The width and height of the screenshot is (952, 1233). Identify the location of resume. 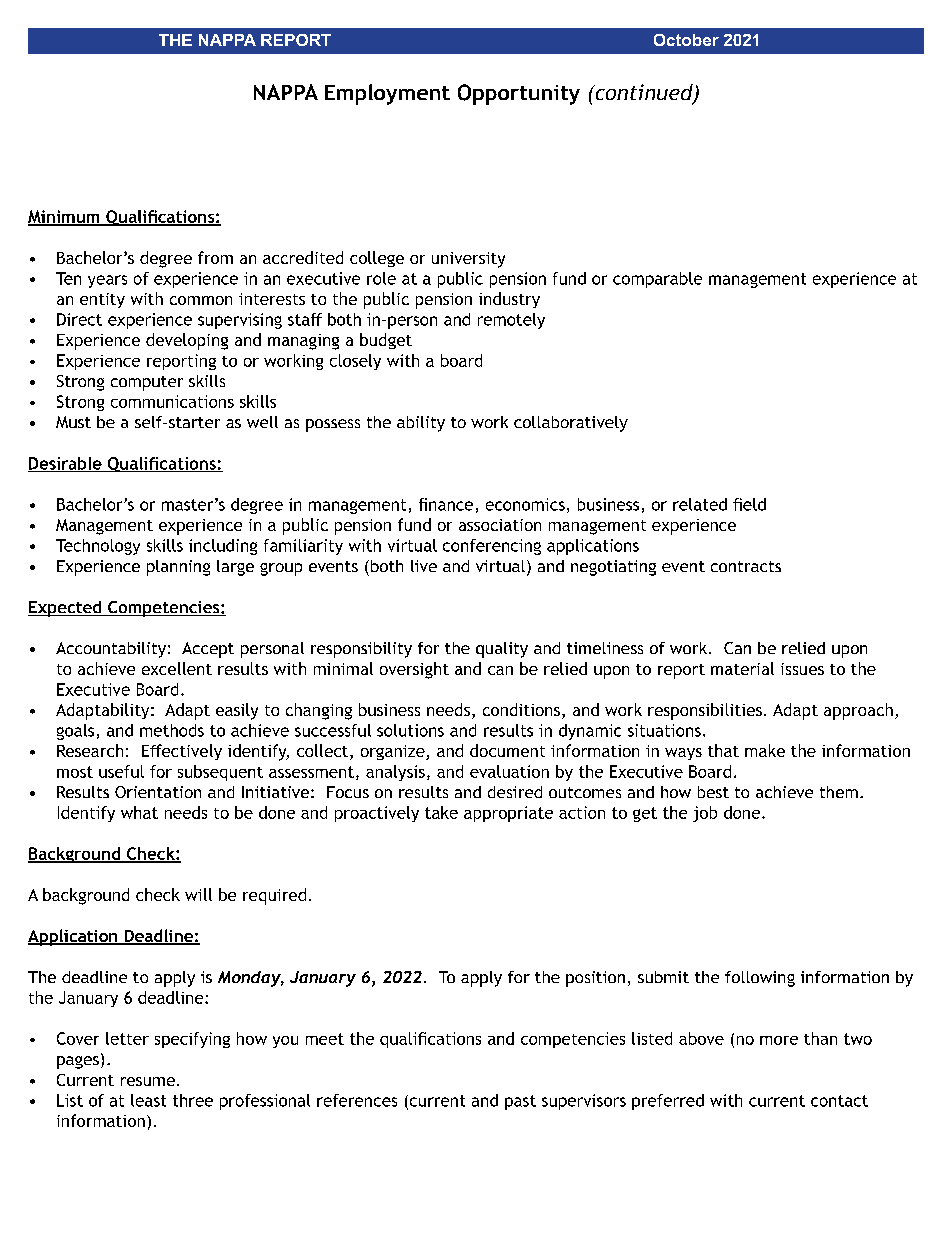
(148, 1081).
